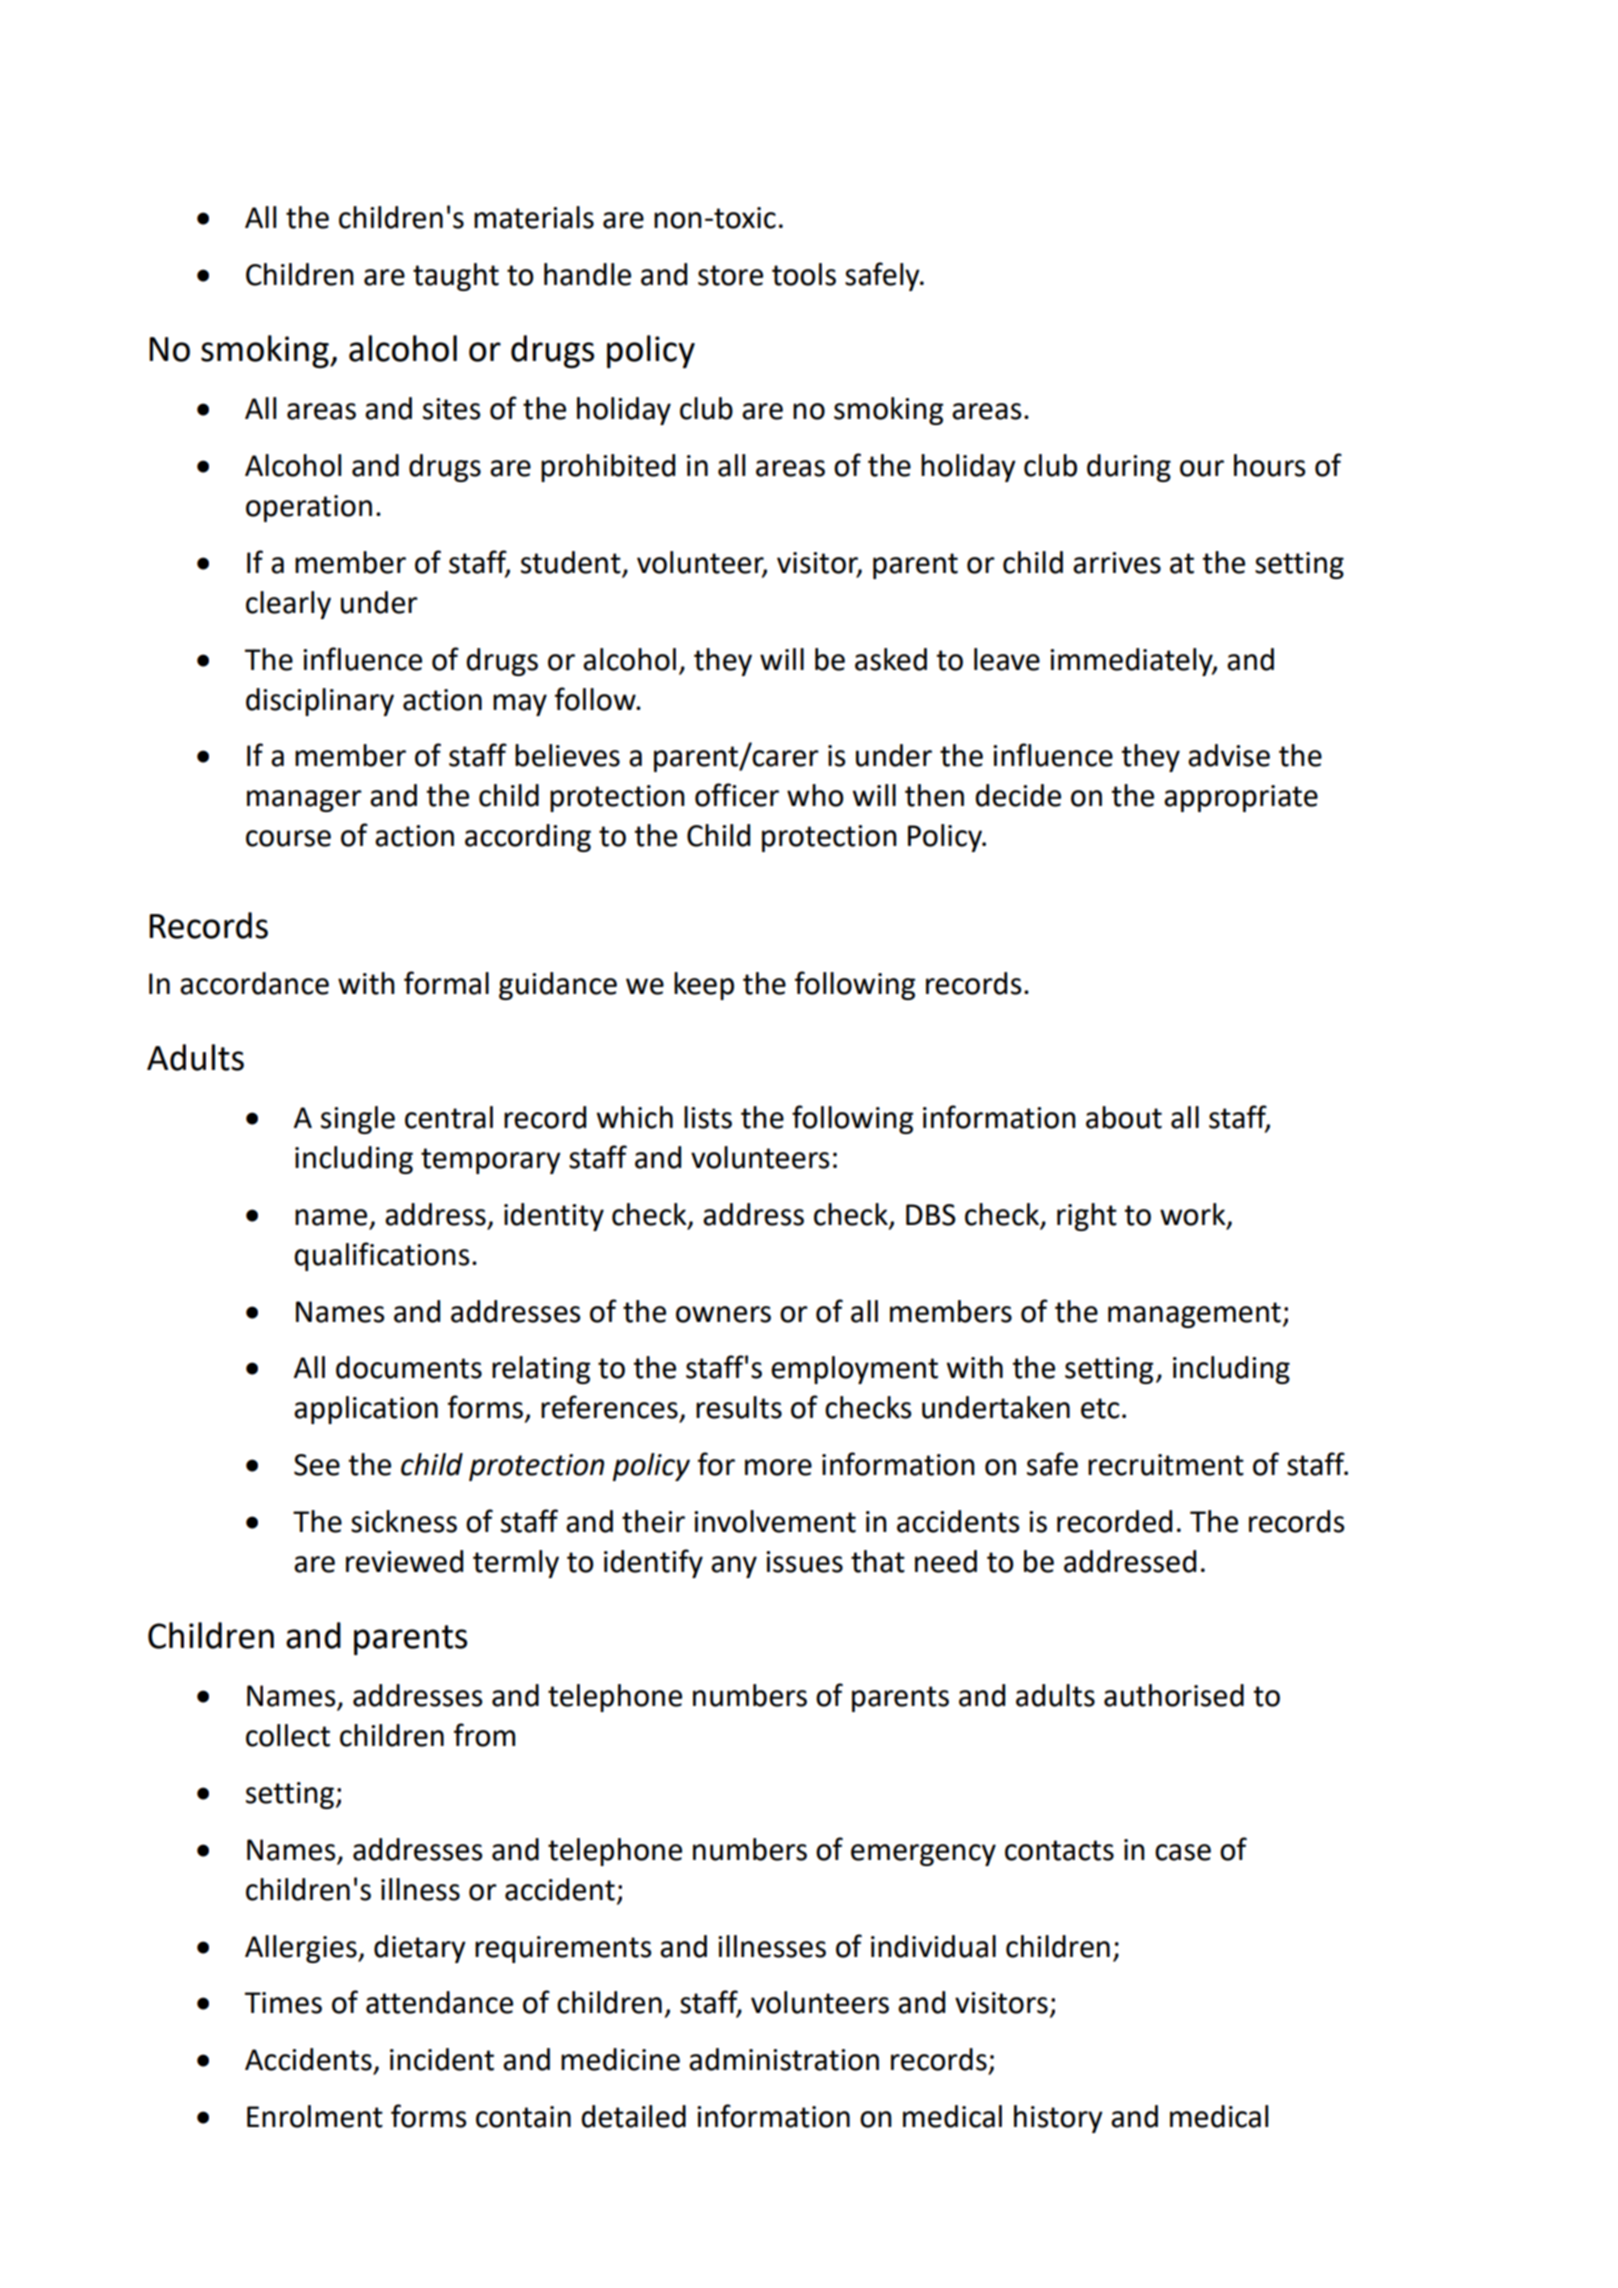 This page has height=2288, width=1618. What do you see at coordinates (442, 2059) in the page?
I see `incident` at bounding box center [442, 2059].
